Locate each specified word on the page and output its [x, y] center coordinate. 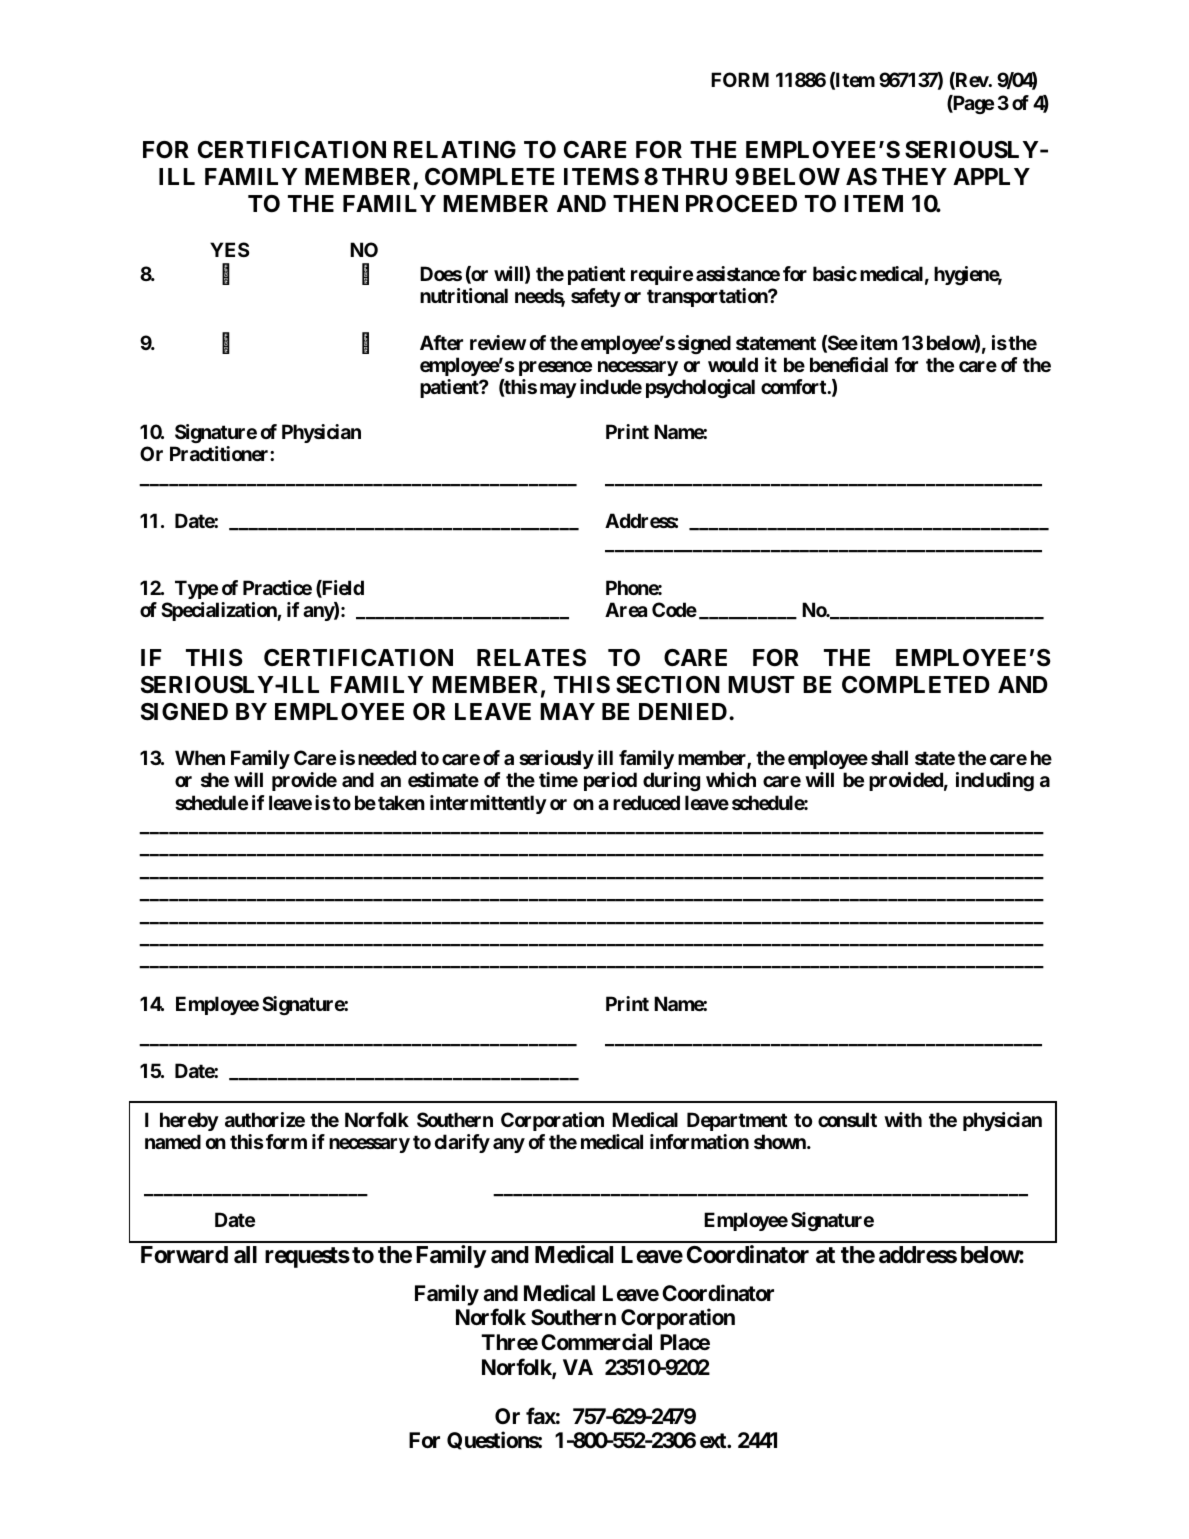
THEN [645, 203]
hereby [189, 1121]
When [200, 757]
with [903, 1119]
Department [737, 1121]
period [610, 781]
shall [889, 757]
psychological [700, 388]
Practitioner [220, 453]
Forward [184, 1255]
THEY [914, 176]
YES [229, 249]
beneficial [849, 364]
